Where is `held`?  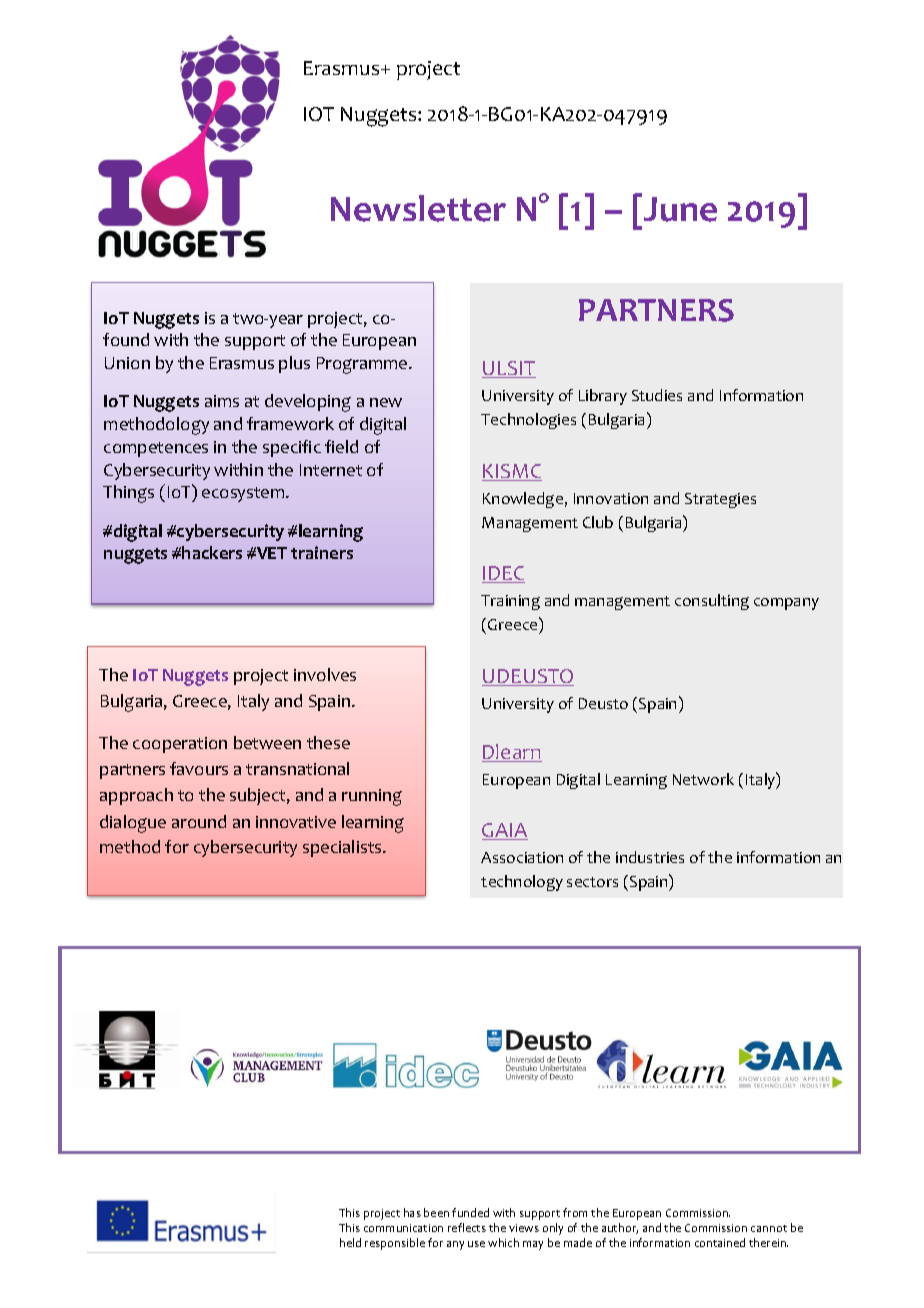
held is located at coordinates (350, 1242).
